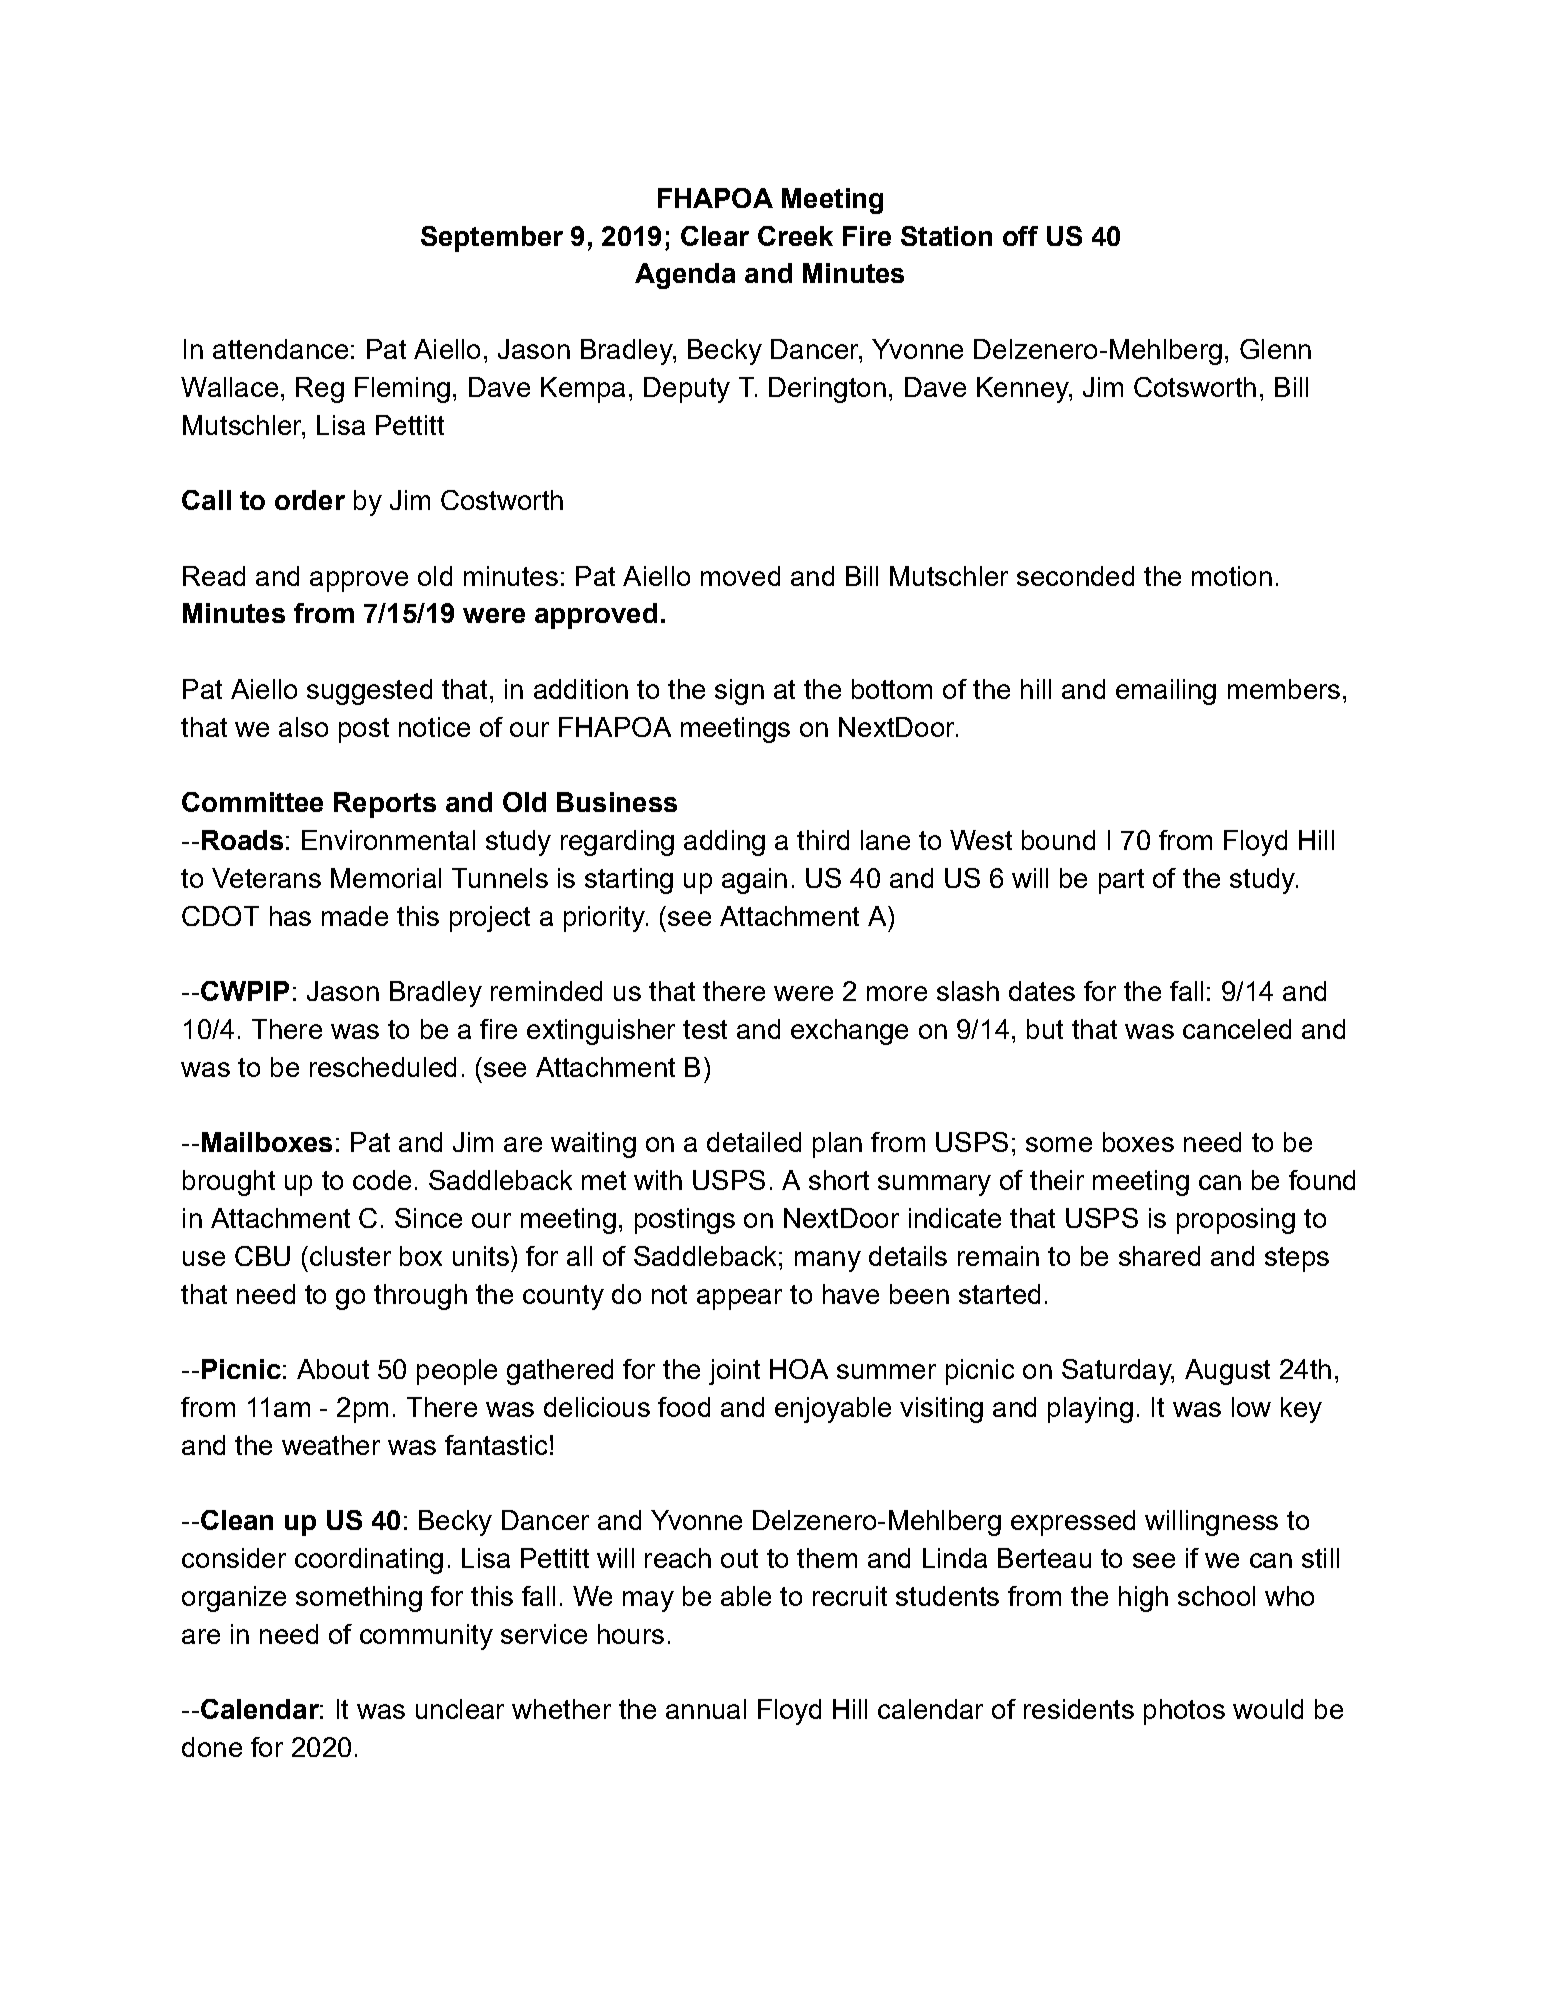  Describe the element at coordinates (426, 1637) in the image. I see `community` at that location.
